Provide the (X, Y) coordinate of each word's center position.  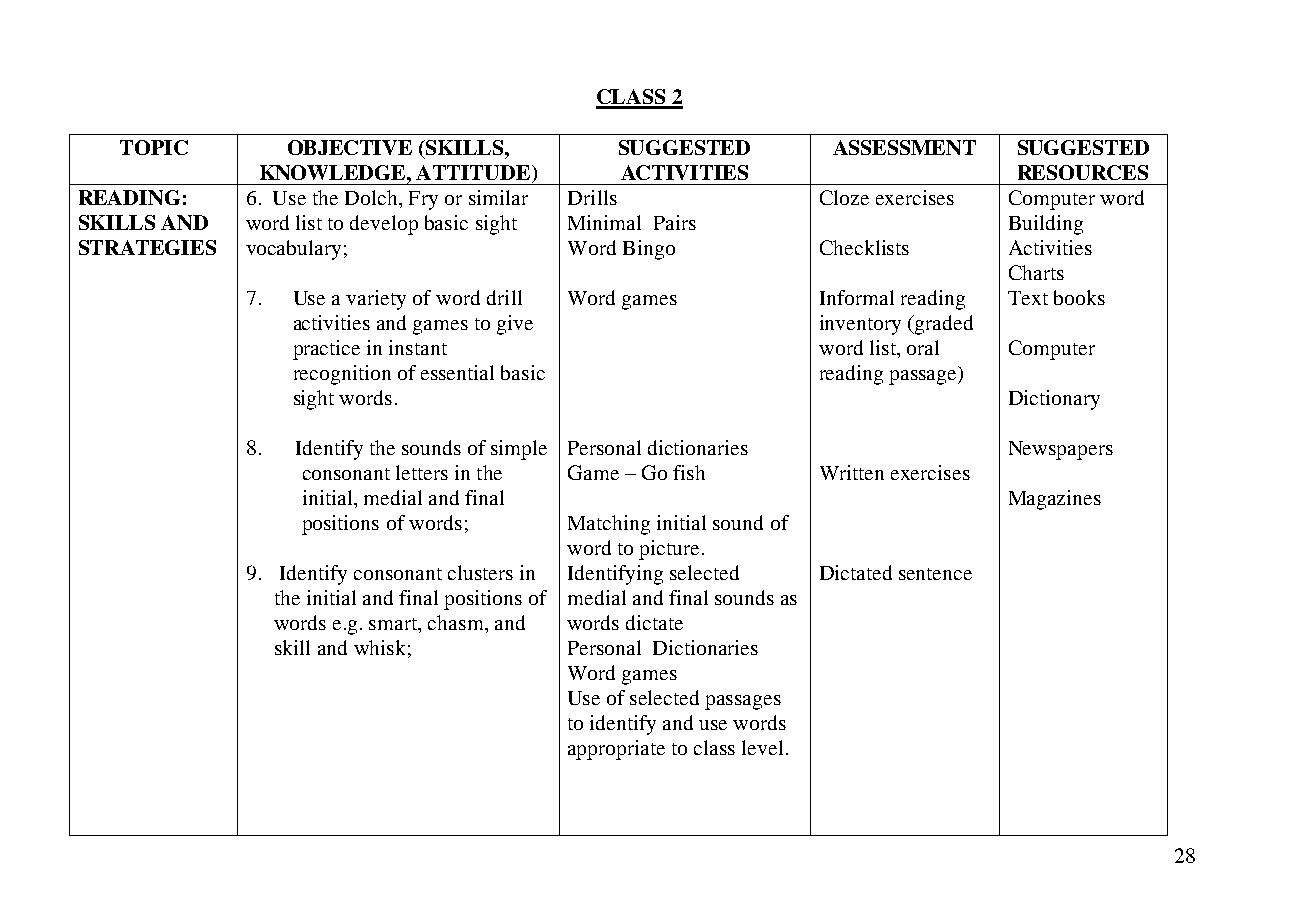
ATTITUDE (474, 174)
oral (923, 347)
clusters (480, 572)
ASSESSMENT (904, 147)
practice (326, 350)
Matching (609, 525)
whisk (379, 647)
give (515, 325)
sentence (935, 574)
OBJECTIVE (350, 147)
